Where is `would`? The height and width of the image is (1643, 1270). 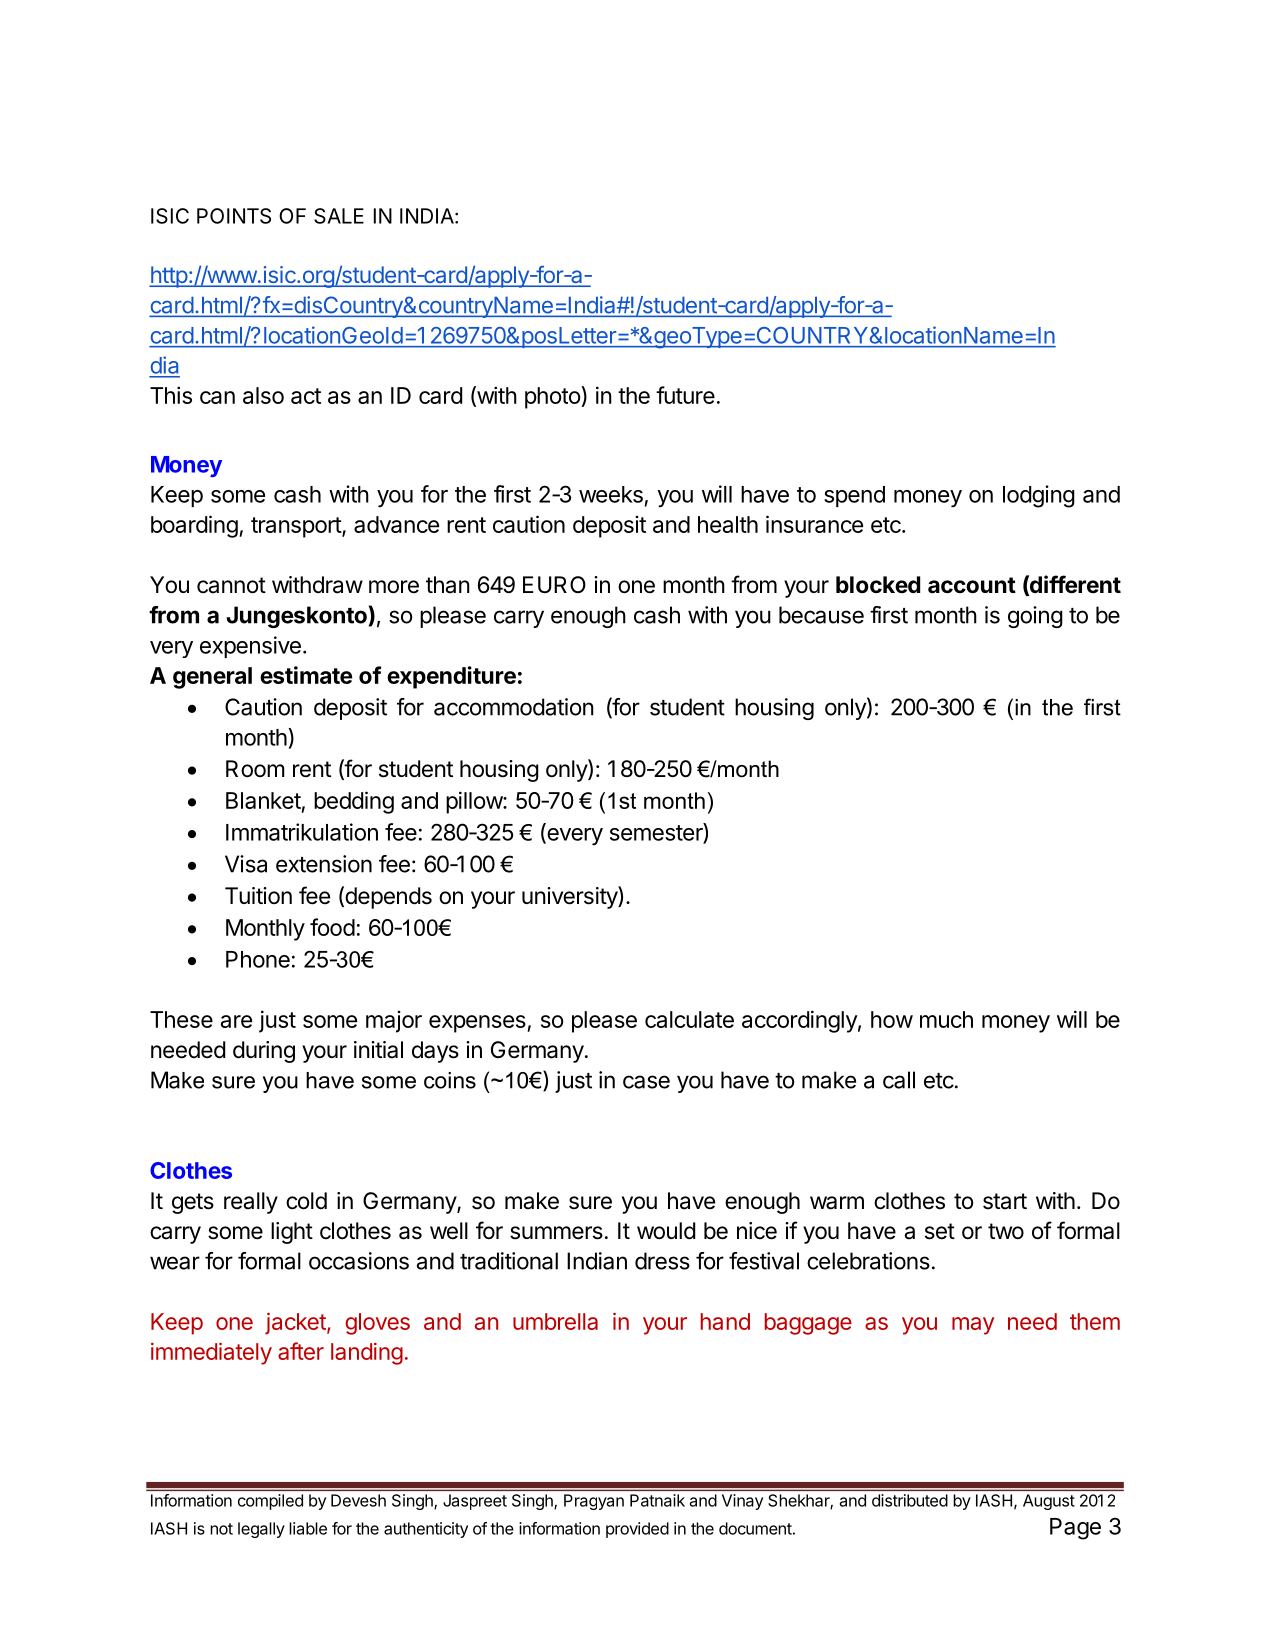
would is located at coordinates (666, 1231).
